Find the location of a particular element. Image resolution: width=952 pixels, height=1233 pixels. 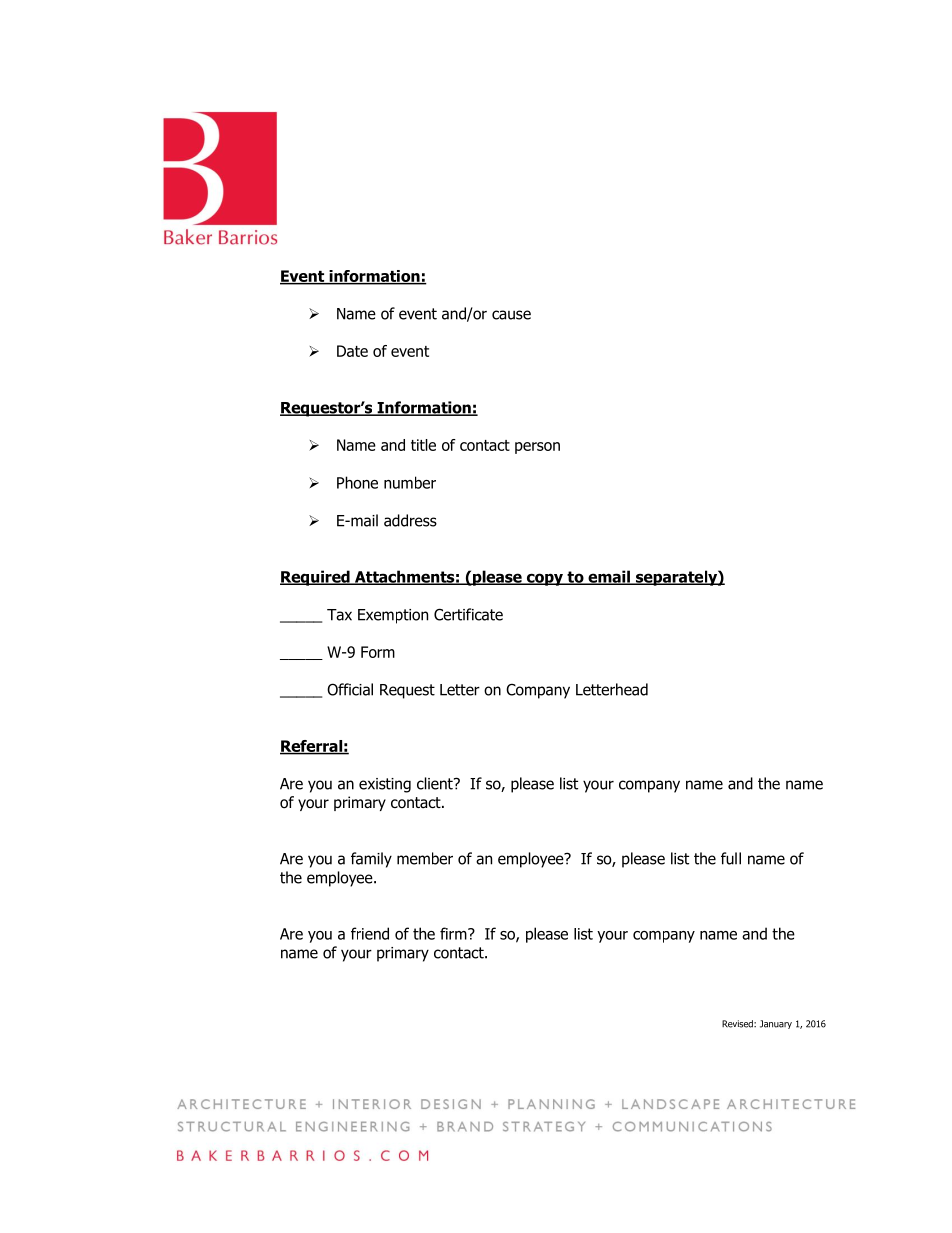

January is located at coordinates (776, 1024).
